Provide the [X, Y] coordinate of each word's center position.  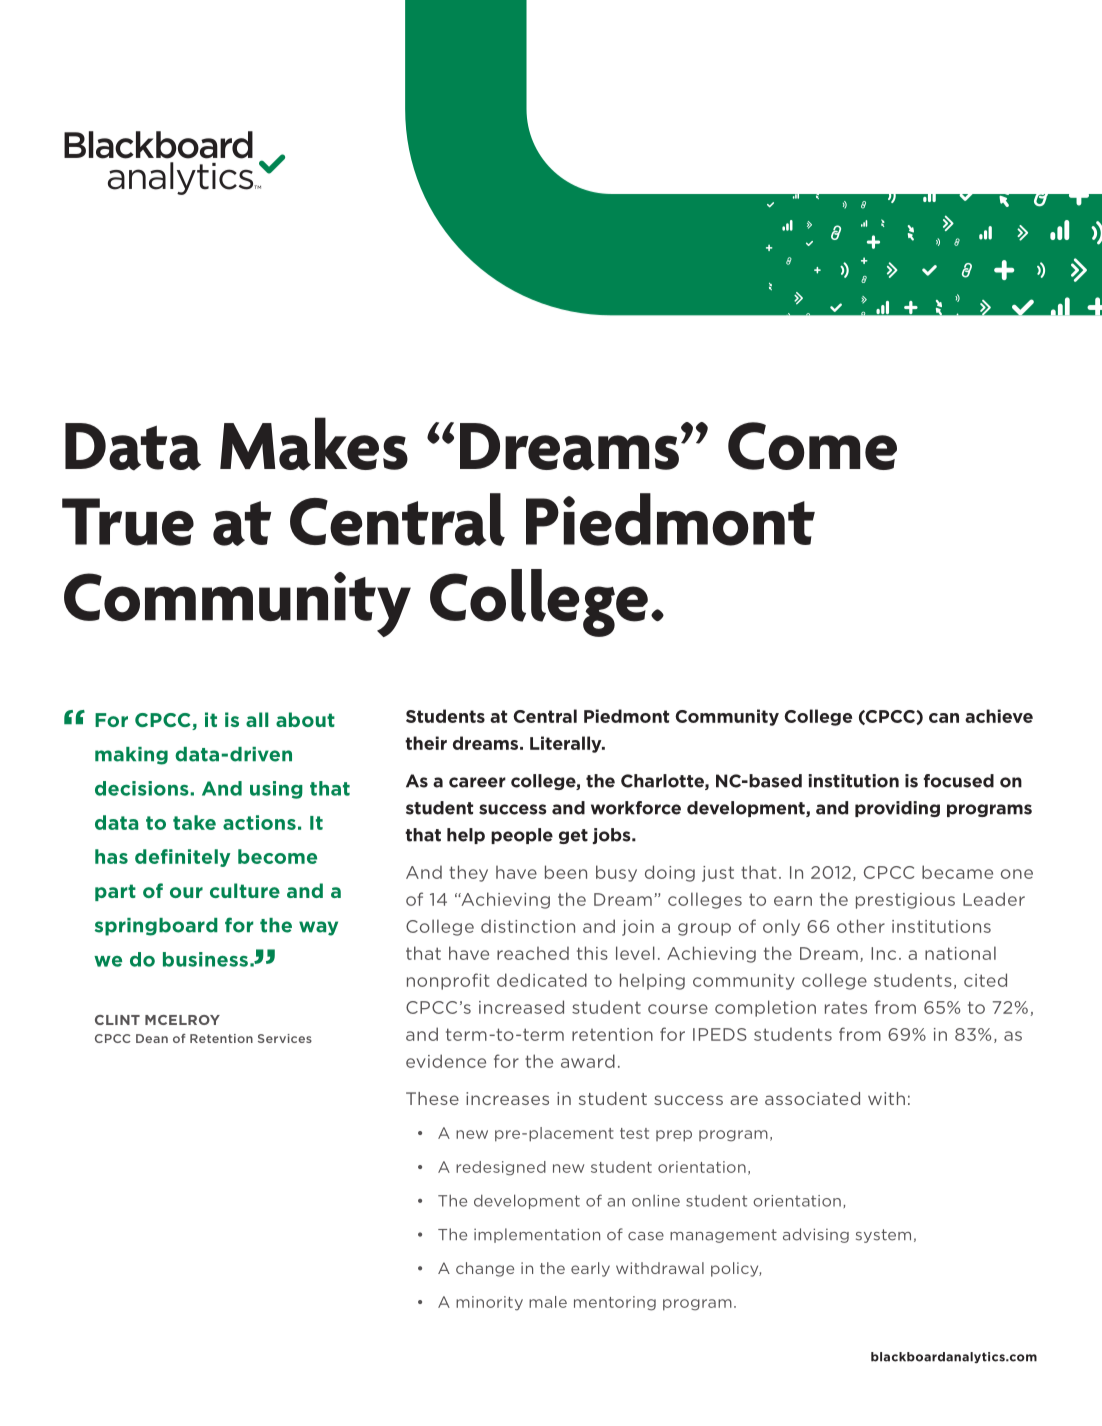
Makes [314, 444]
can [944, 718]
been [566, 872]
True [128, 522]
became [957, 872]
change [485, 1269]
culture [245, 890]
